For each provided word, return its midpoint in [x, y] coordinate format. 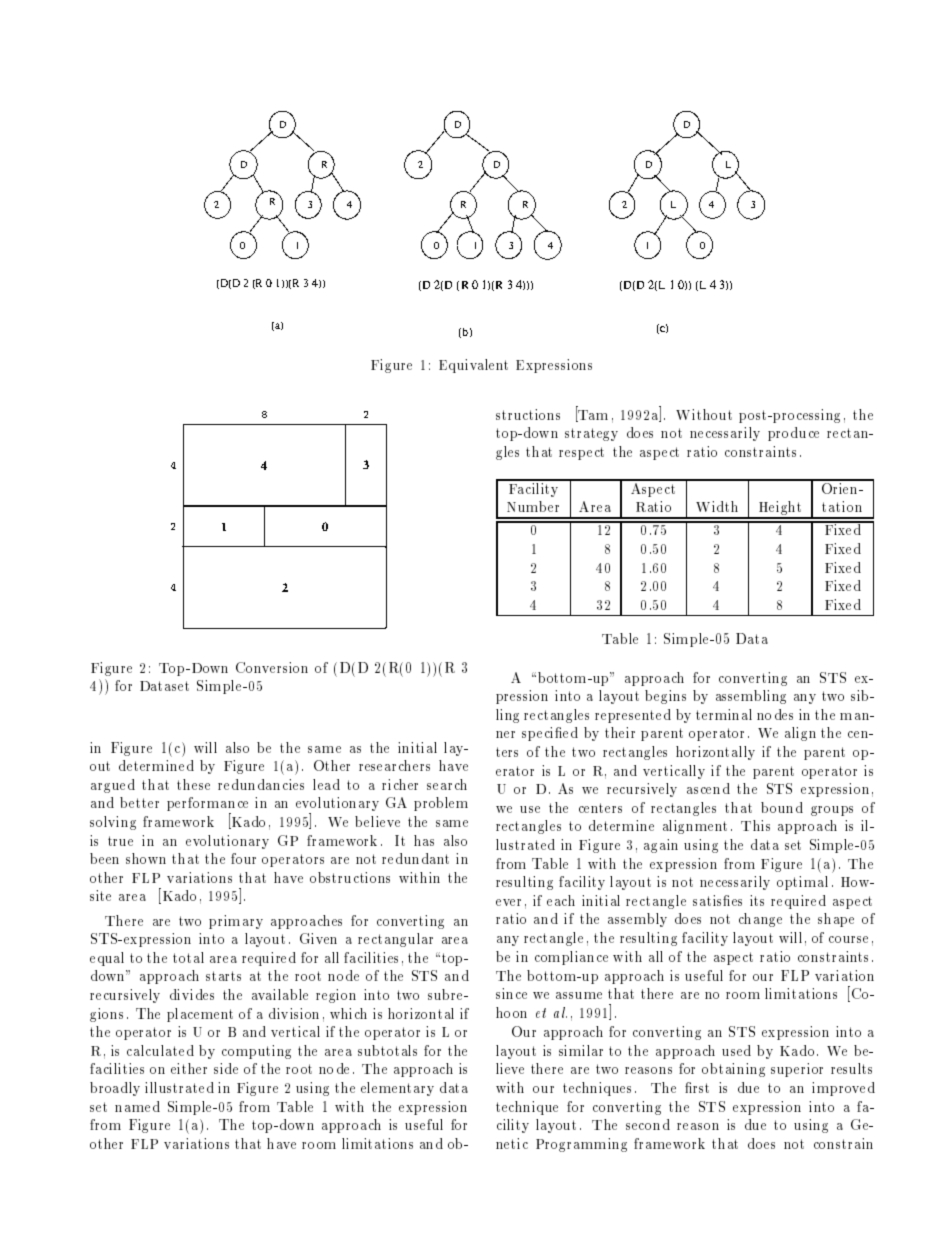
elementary [397, 1089]
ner [505, 734]
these [193, 784]
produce [793, 434]
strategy [591, 434]
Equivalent [473, 366]
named [137, 1106]
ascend [708, 788]
